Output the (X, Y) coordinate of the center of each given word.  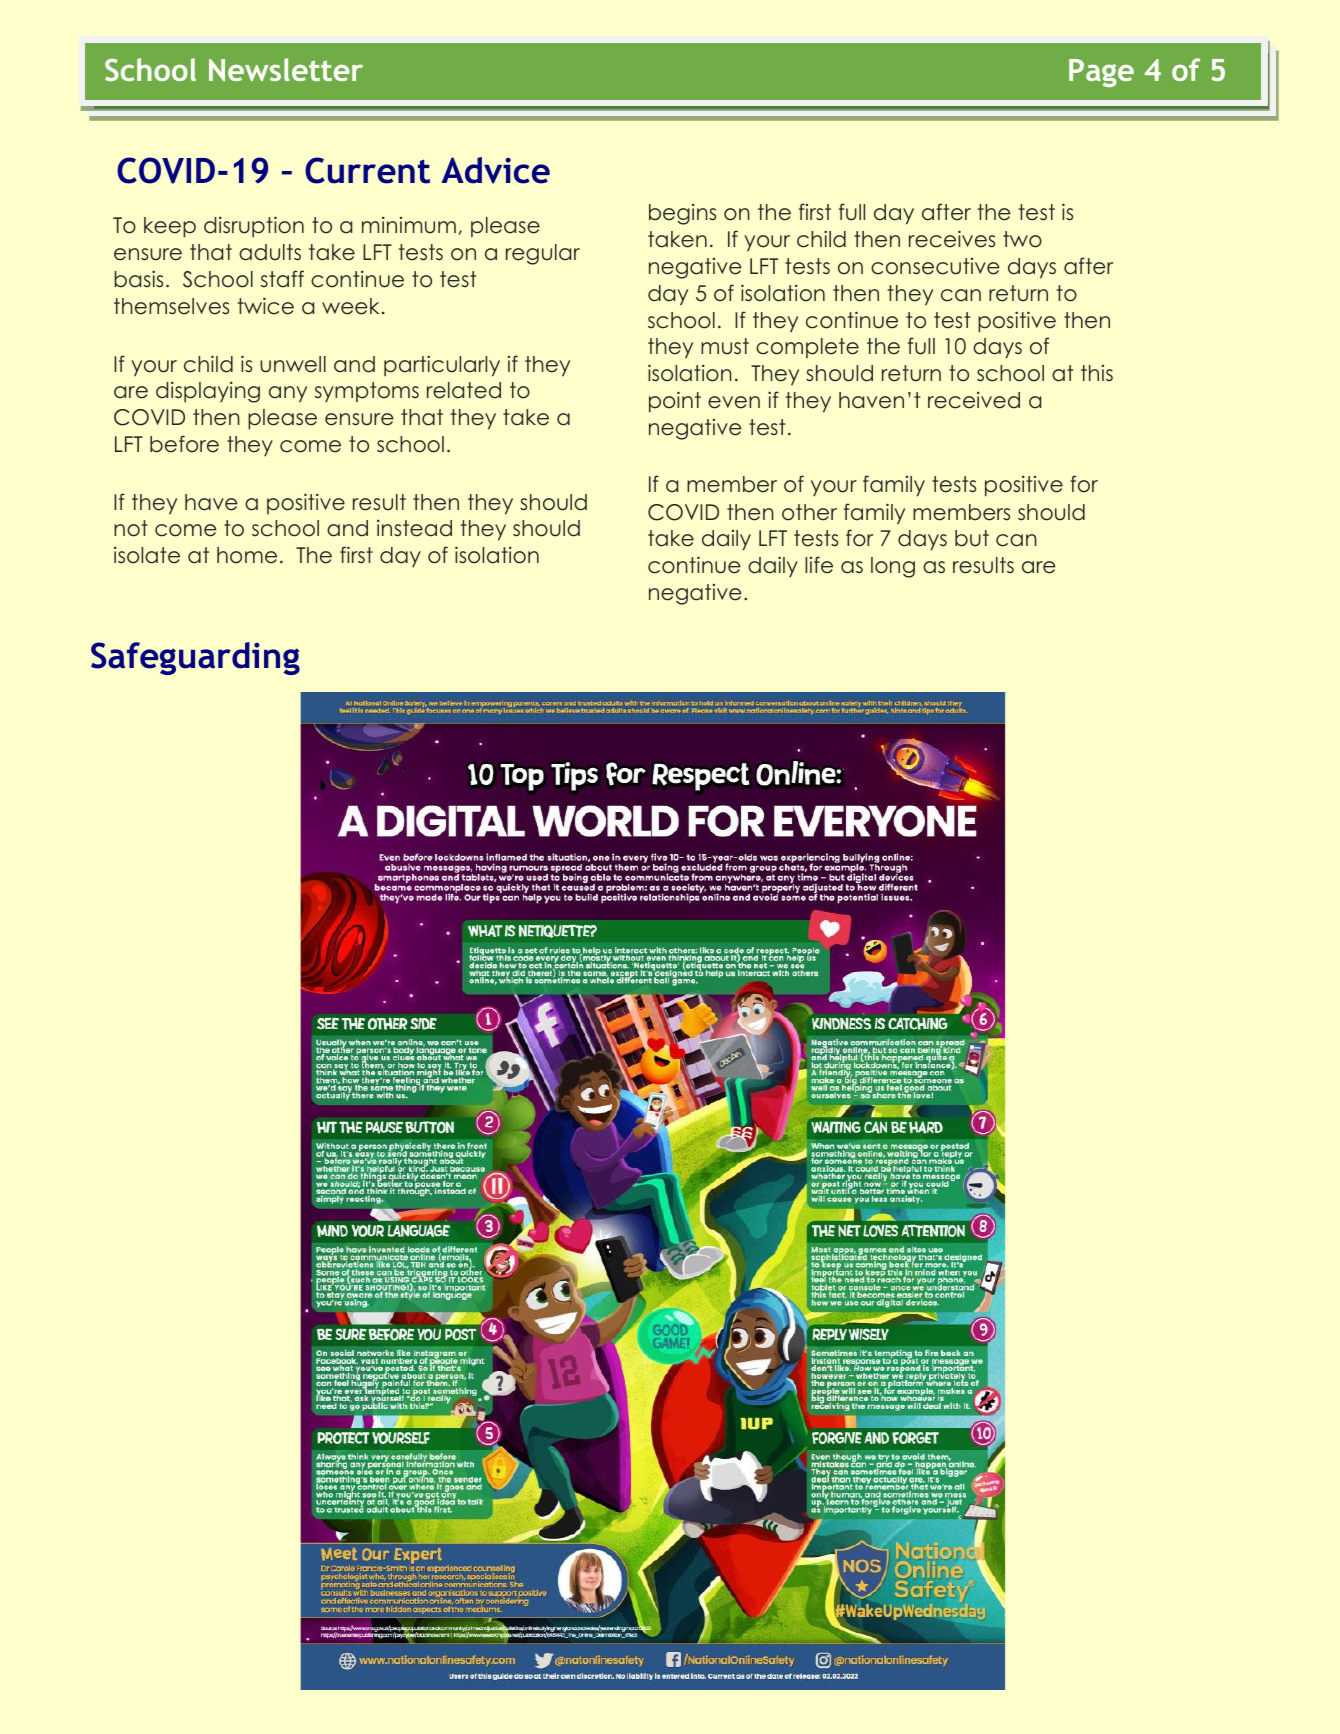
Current (367, 170)
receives (952, 239)
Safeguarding (195, 658)
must (725, 346)
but (972, 538)
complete (807, 348)
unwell (293, 364)
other (809, 512)
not (131, 528)
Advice (496, 170)
